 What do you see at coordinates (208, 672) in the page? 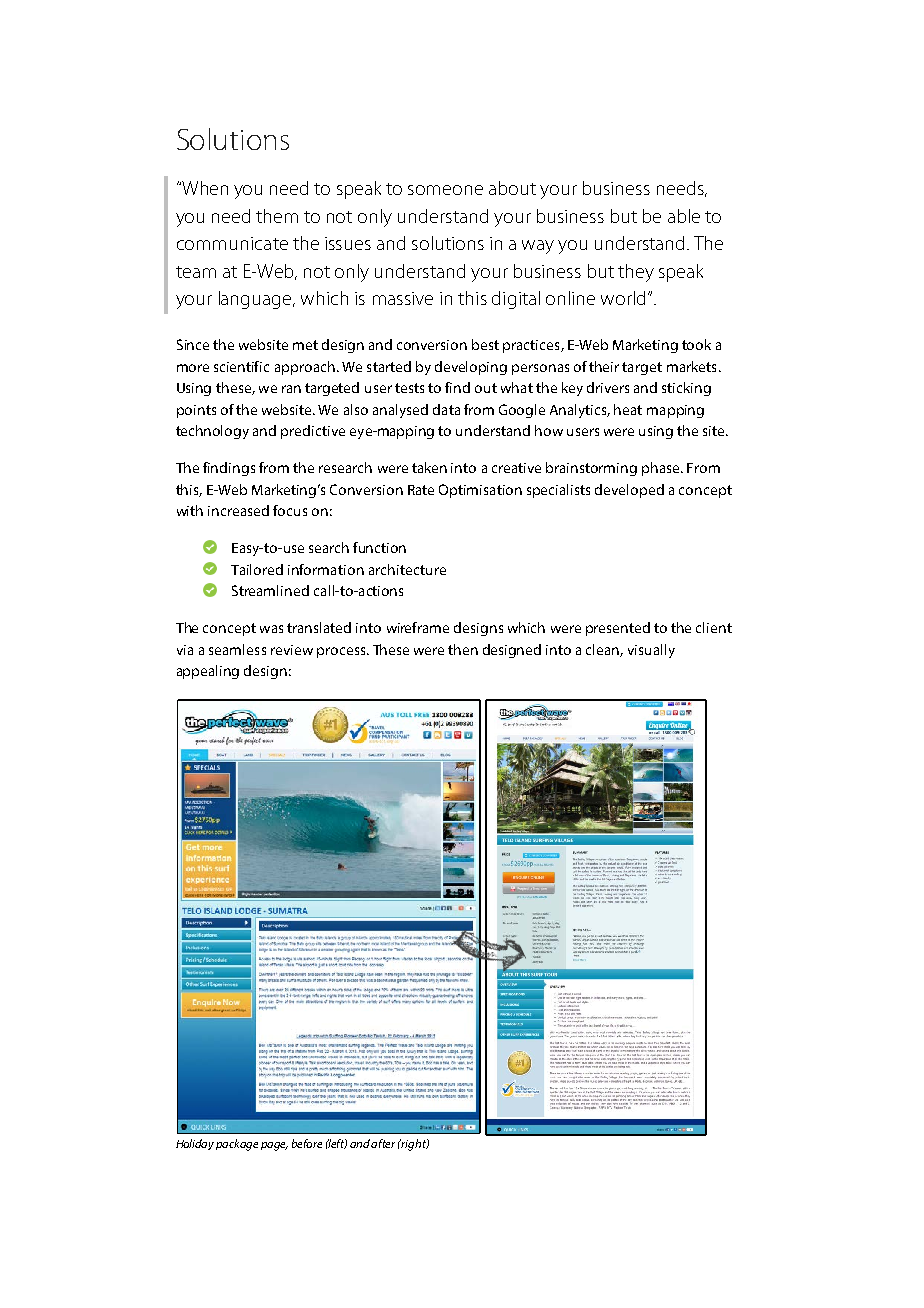
I see `appealing` at bounding box center [208, 672].
